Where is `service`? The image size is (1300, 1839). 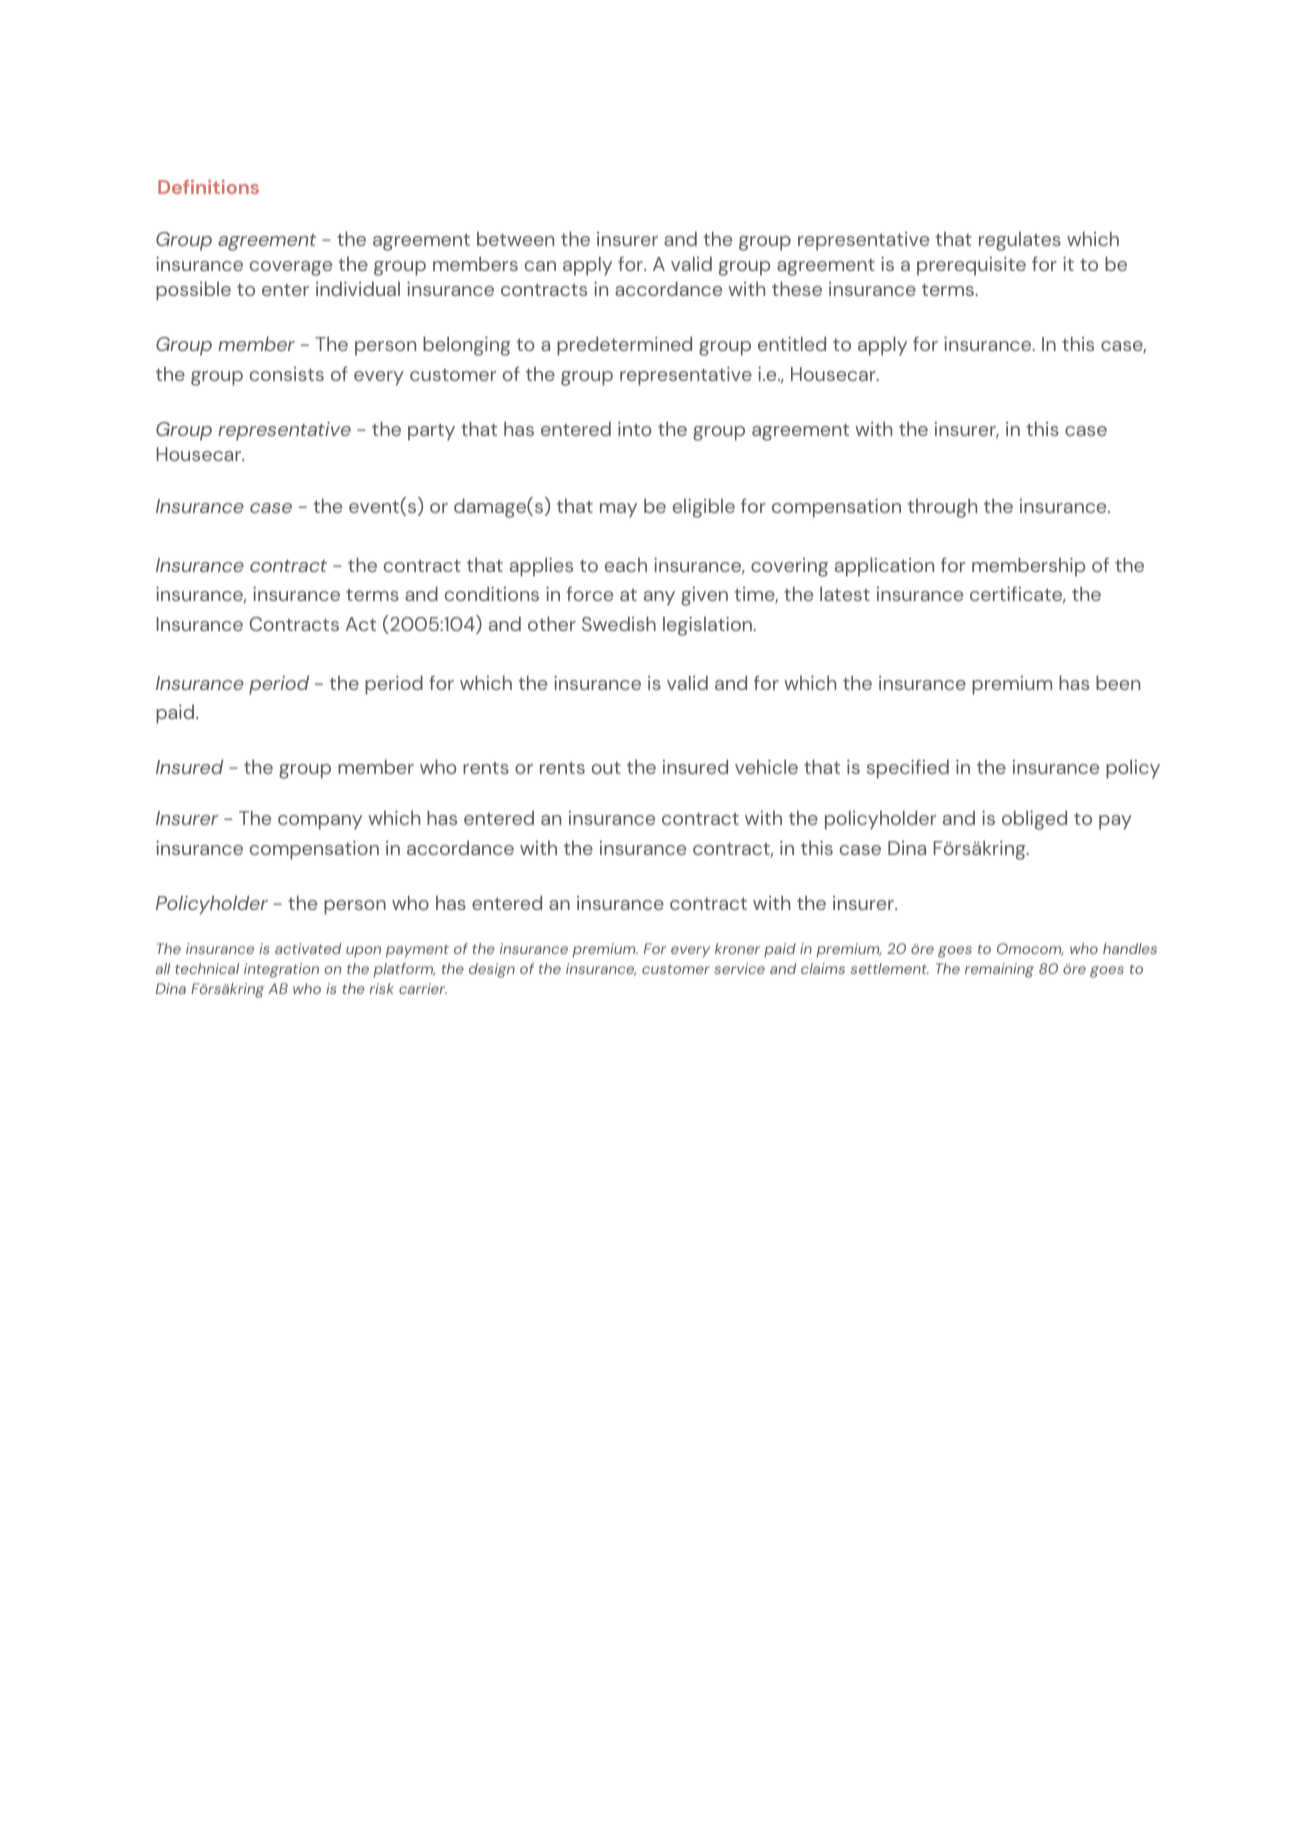
service is located at coordinates (739, 968).
